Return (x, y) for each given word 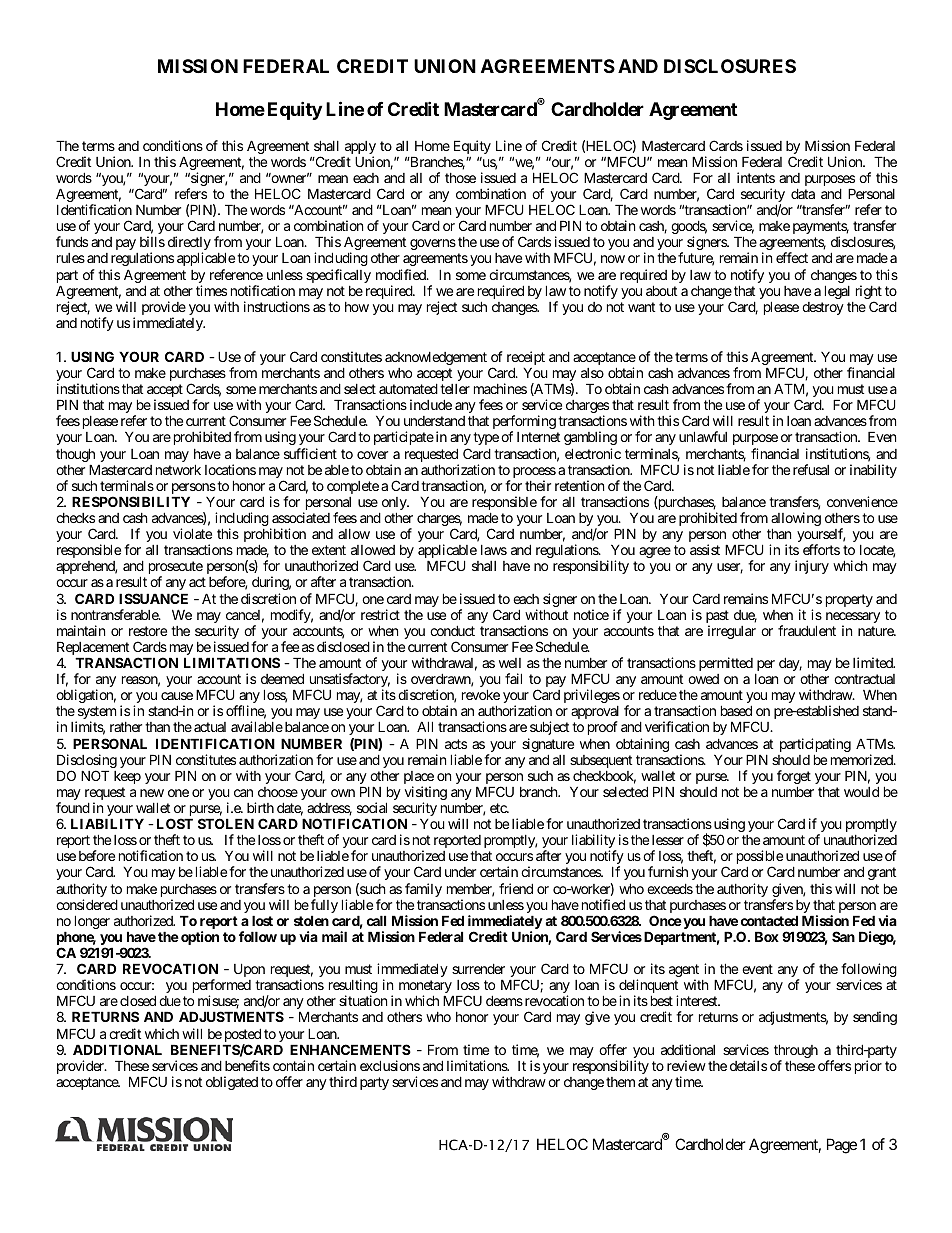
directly (189, 244)
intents (756, 177)
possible (760, 858)
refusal (811, 469)
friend (516, 888)
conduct (452, 630)
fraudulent (807, 630)
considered (87, 904)
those (460, 178)
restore (148, 631)
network (178, 469)
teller (455, 389)
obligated (232, 1083)
